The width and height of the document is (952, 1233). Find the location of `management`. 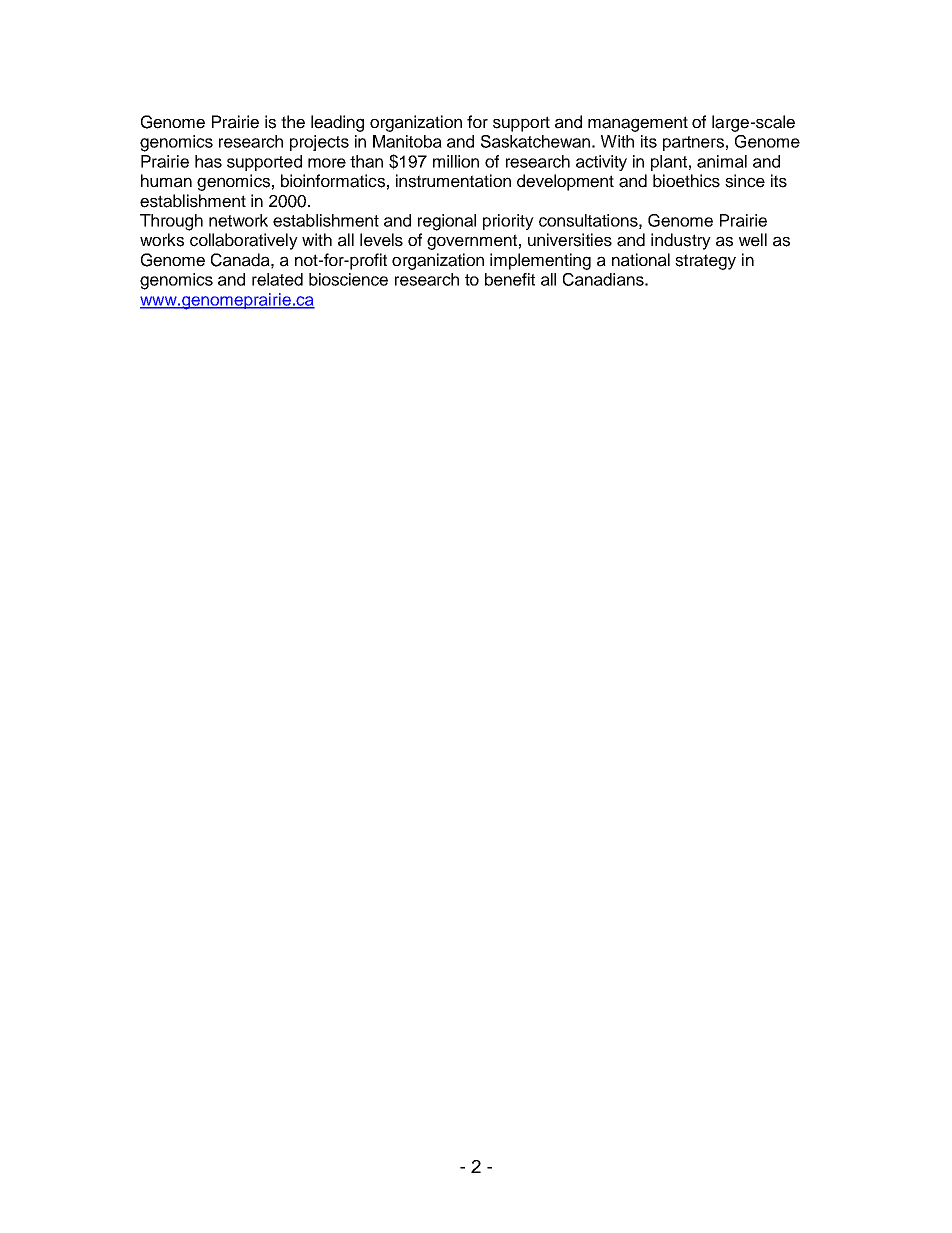

management is located at coordinates (638, 124).
